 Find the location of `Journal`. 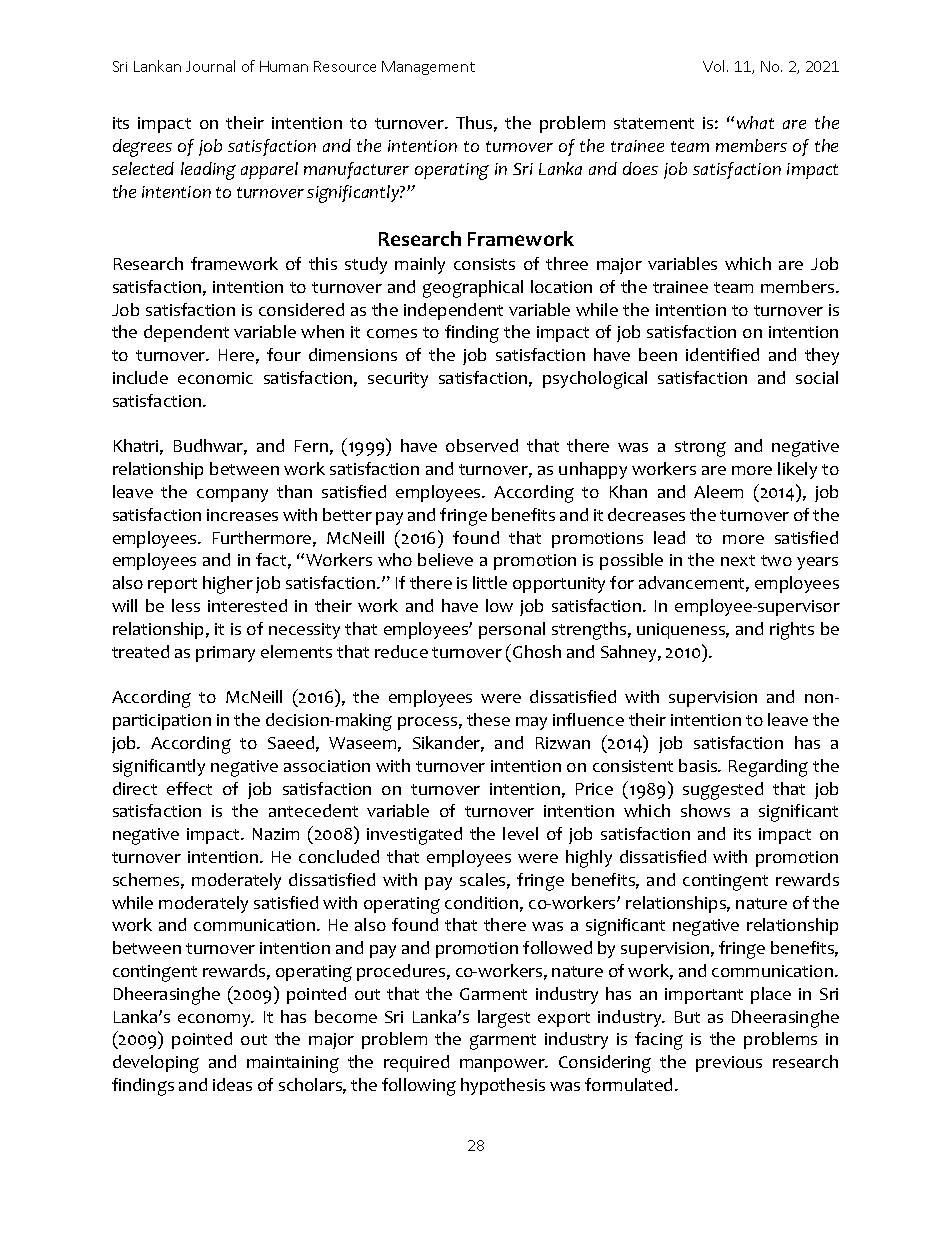

Journal is located at coordinates (210, 66).
